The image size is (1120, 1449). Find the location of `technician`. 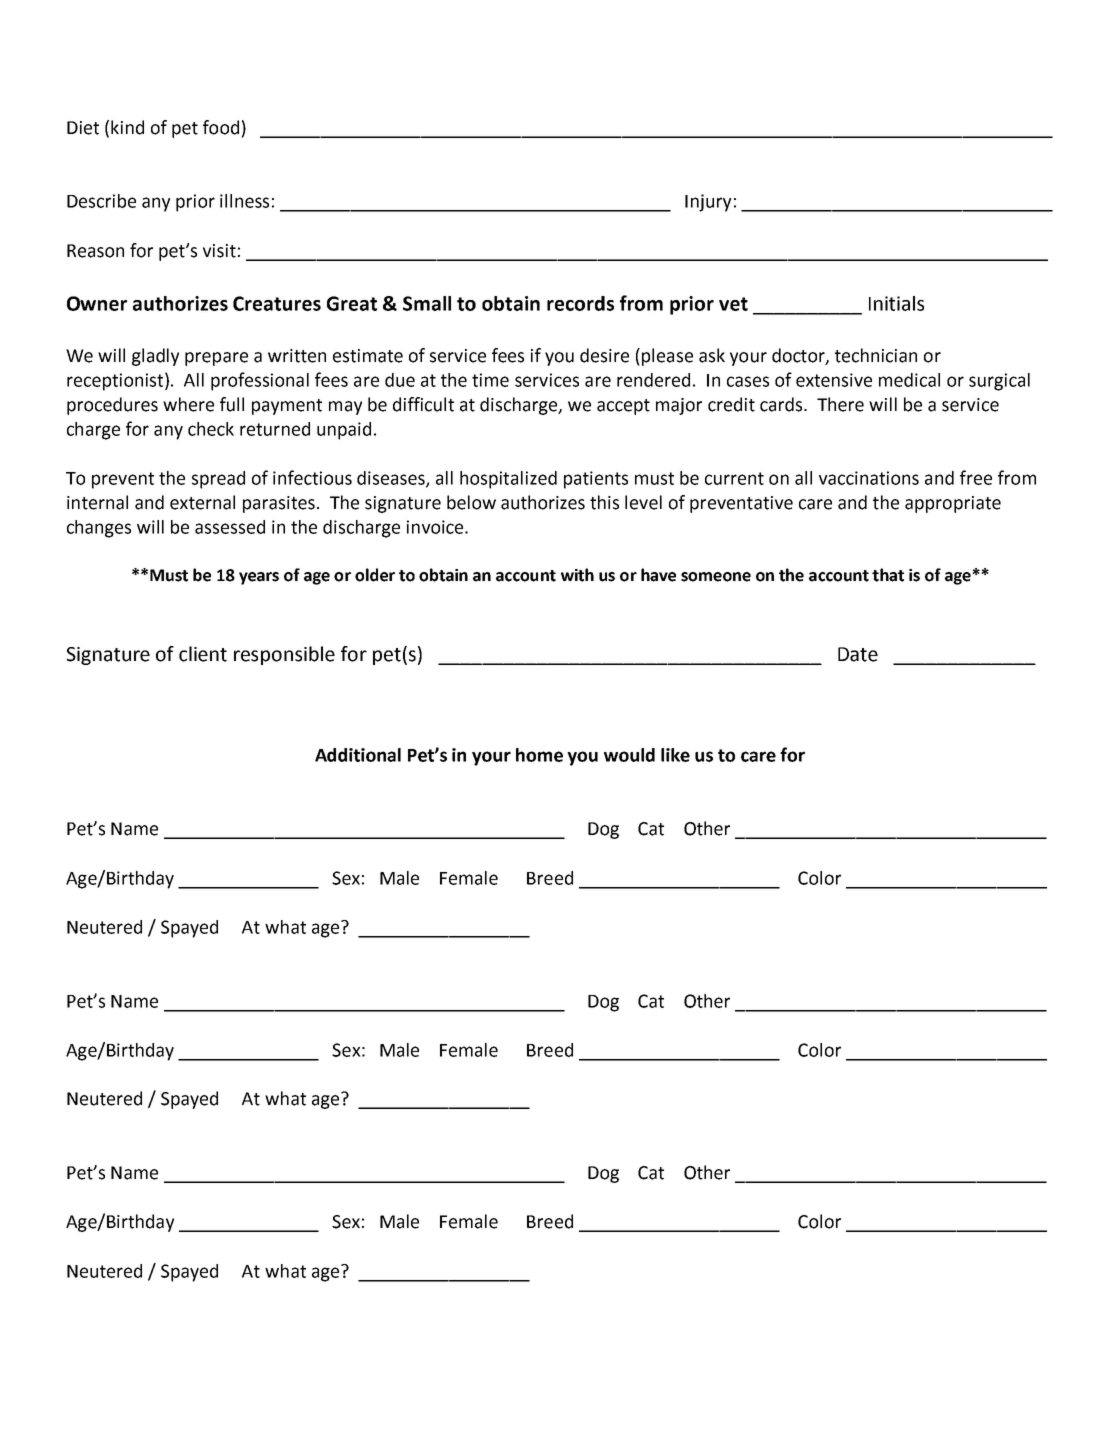

technician is located at coordinates (876, 355).
